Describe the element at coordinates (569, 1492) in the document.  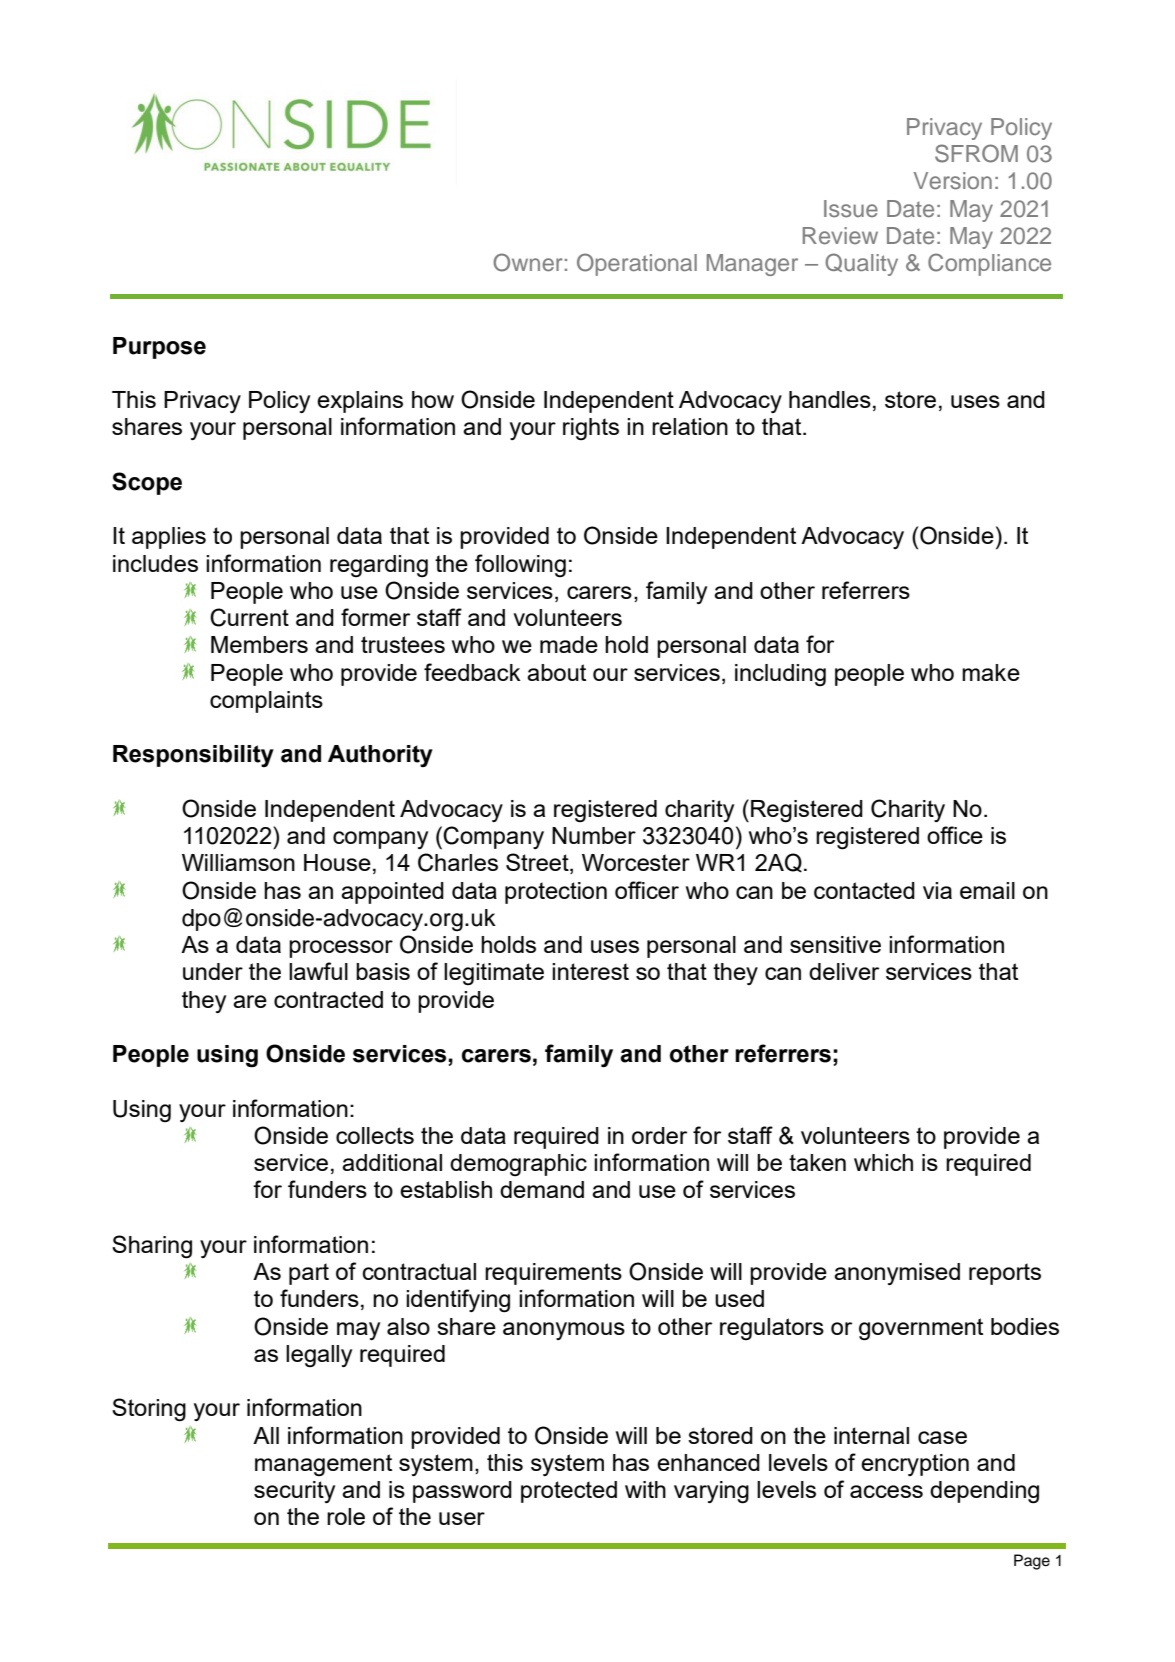
I see `protected` at that location.
